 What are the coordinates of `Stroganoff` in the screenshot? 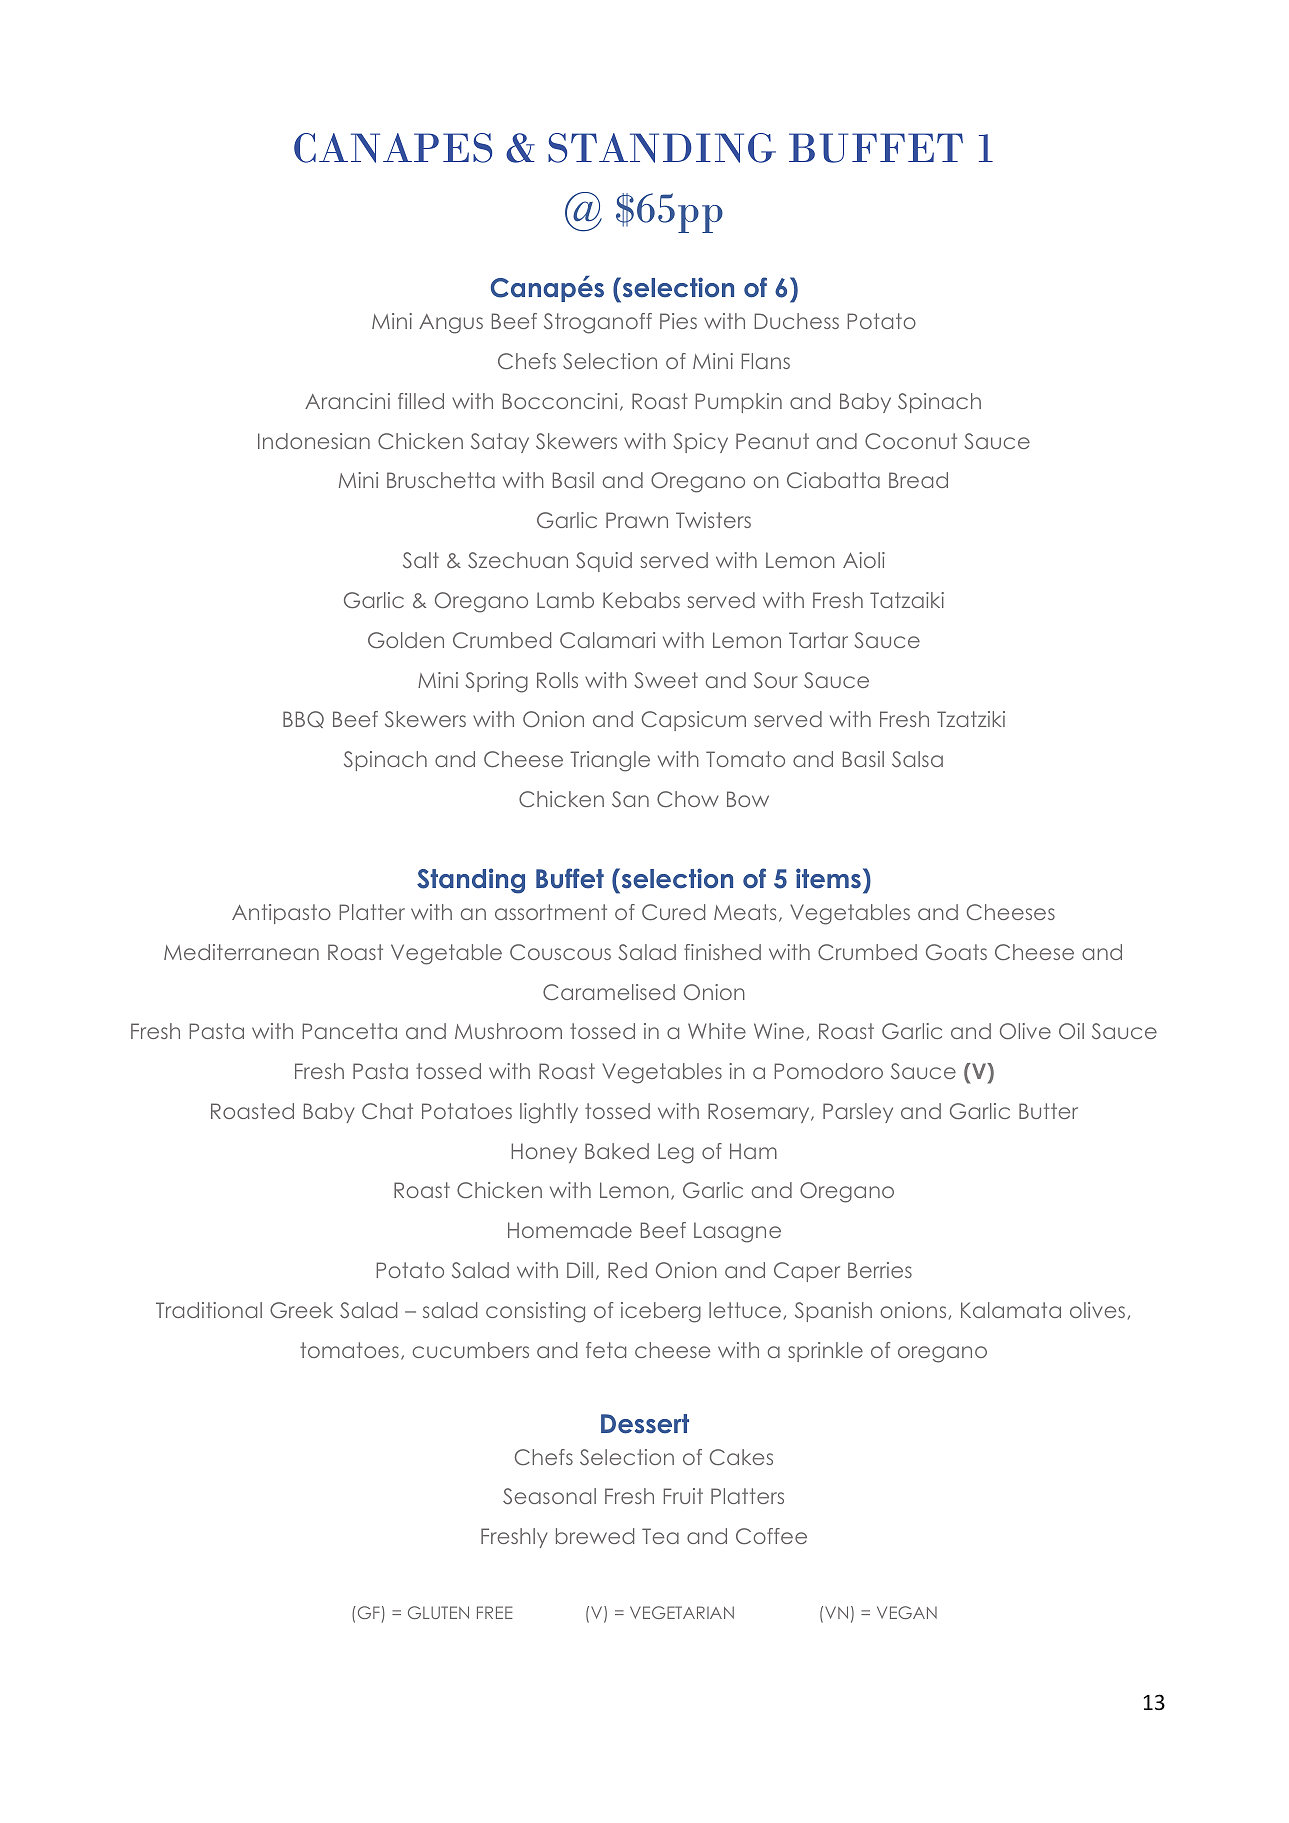 It's located at (598, 323).
